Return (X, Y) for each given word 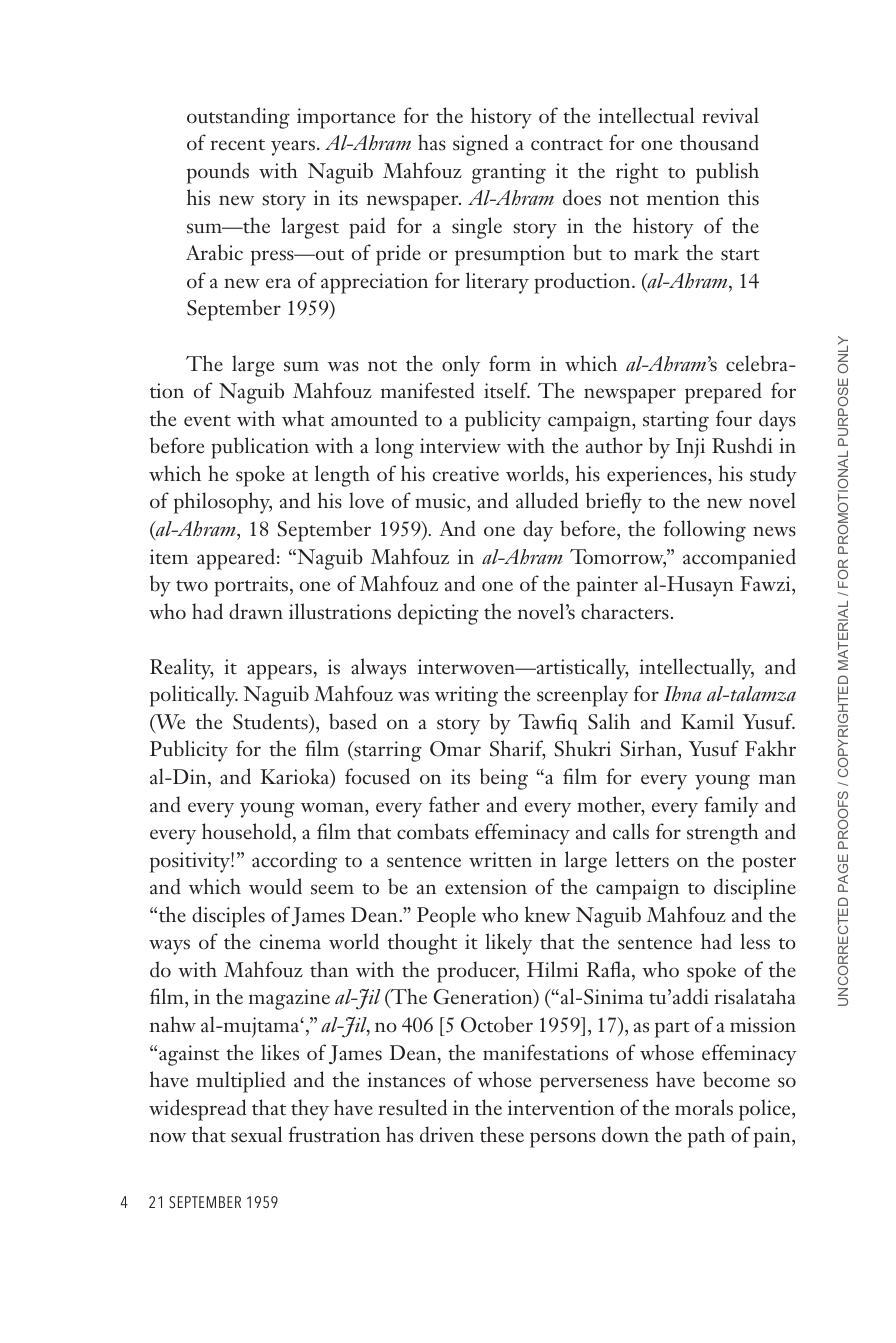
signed (480, 145)
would (275, 886)
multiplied (241, 1082)
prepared (723, 393)
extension (486, 887)
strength (723, 834)
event (207, 421)
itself (507, 390)
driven (447, 1134)
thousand (719, 142)
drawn (256, 611)
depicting (438, 614)
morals (704, 1107)
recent (237, 145)
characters (625, 611)
